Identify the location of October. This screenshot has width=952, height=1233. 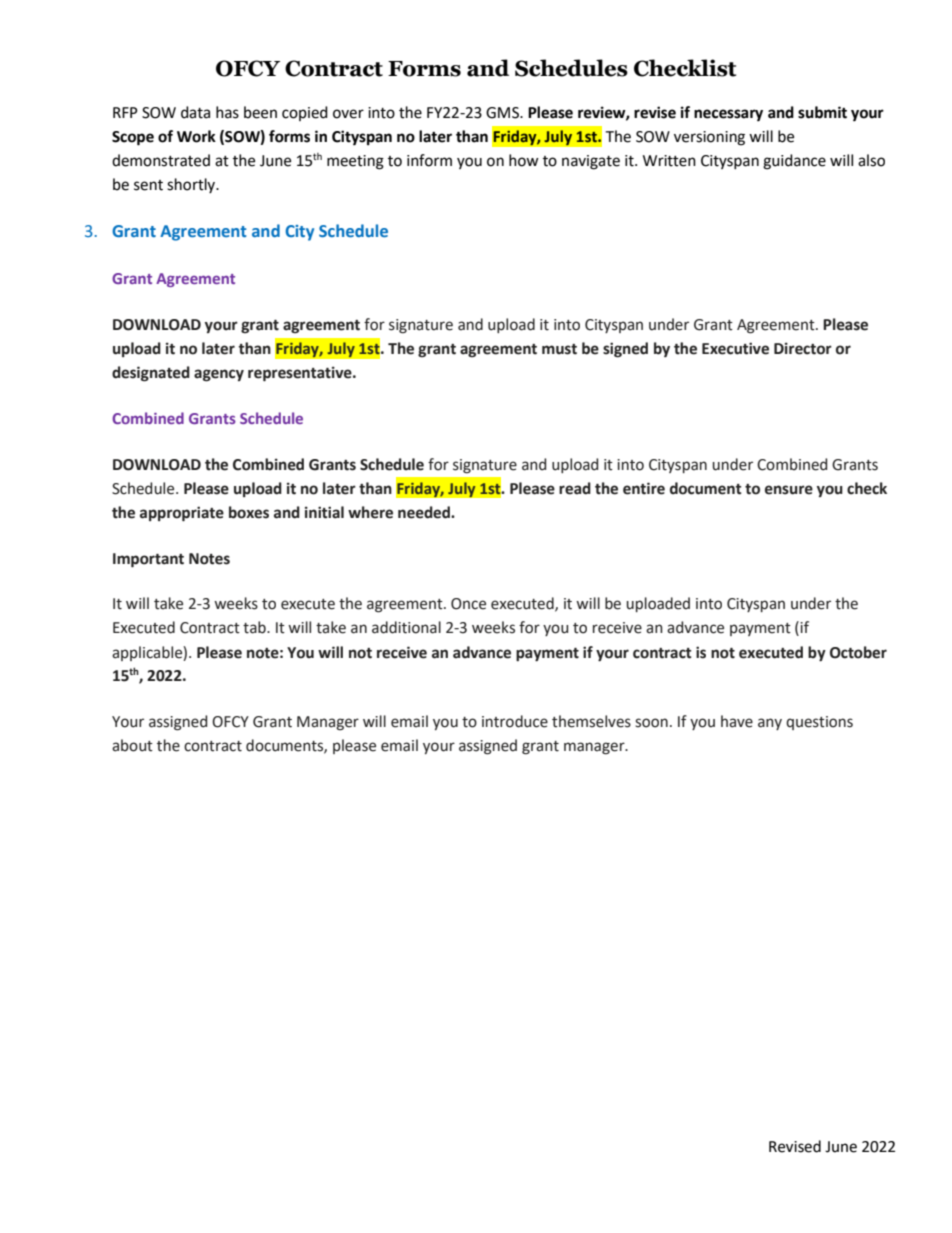
(858, 652).
